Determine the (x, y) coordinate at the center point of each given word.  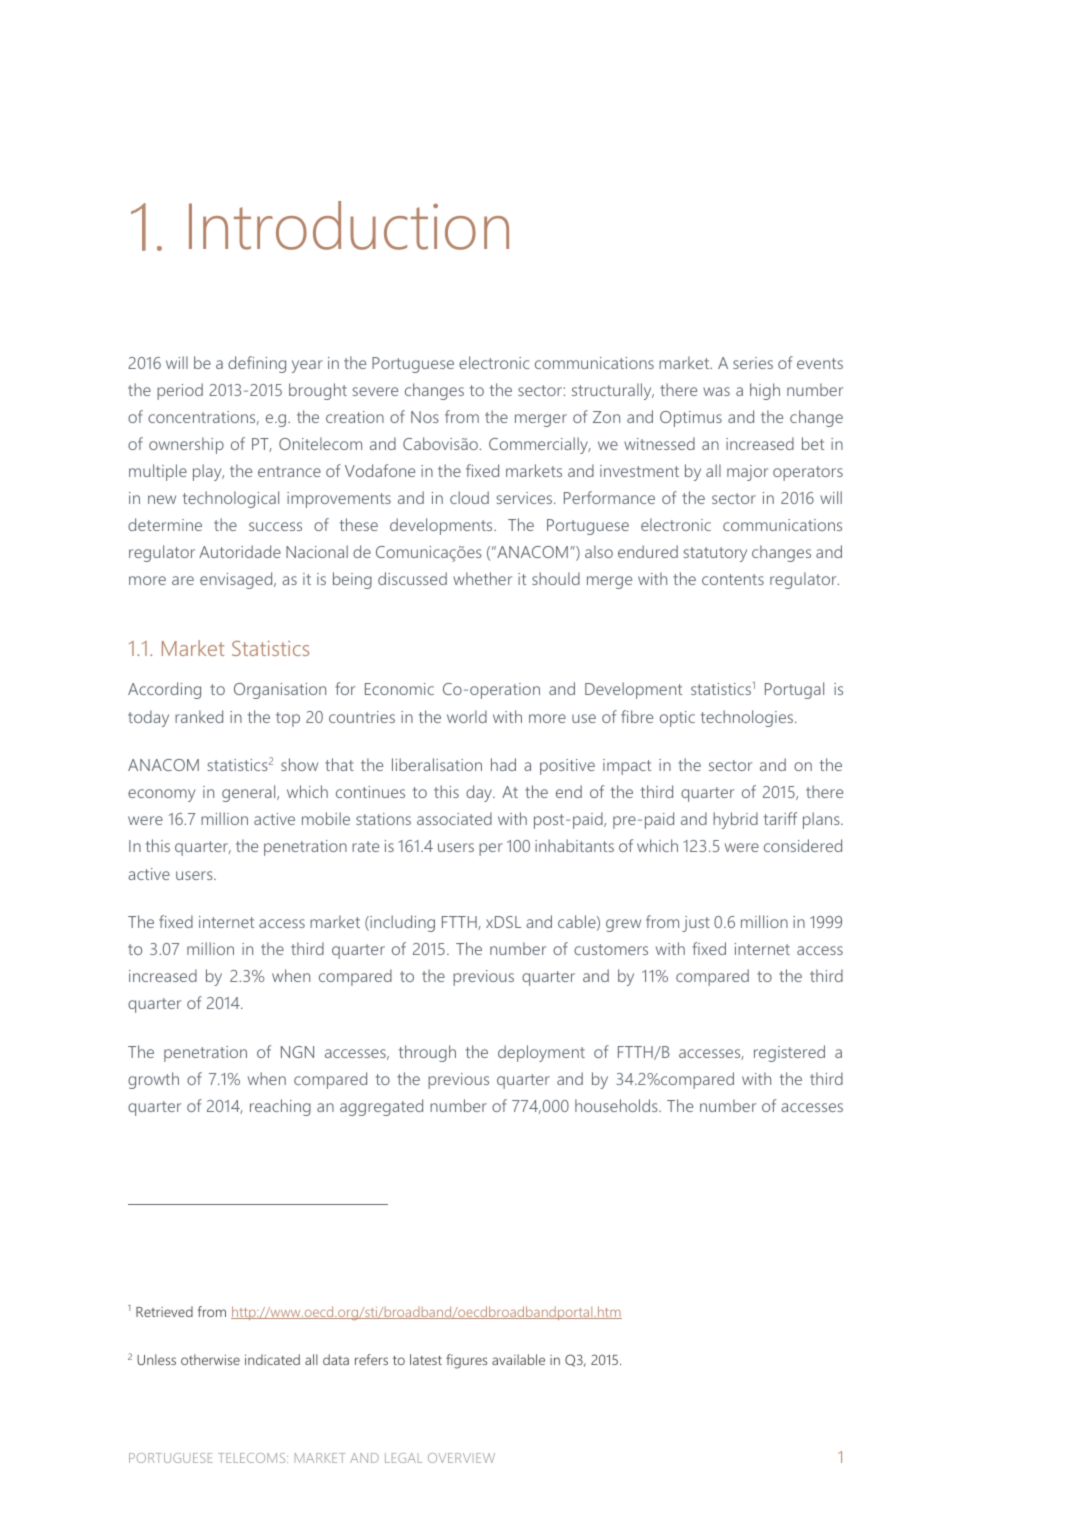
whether (482, 578)
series (753, 363)
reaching (280, 1107)
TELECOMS (253, 1458)
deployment (541, 1053)
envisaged (237, 580)
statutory (715, 554)
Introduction (349, 225)
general (250, 793)
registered (789, 1053)
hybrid (735, 820)
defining (257, 364)
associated (454, 818)
